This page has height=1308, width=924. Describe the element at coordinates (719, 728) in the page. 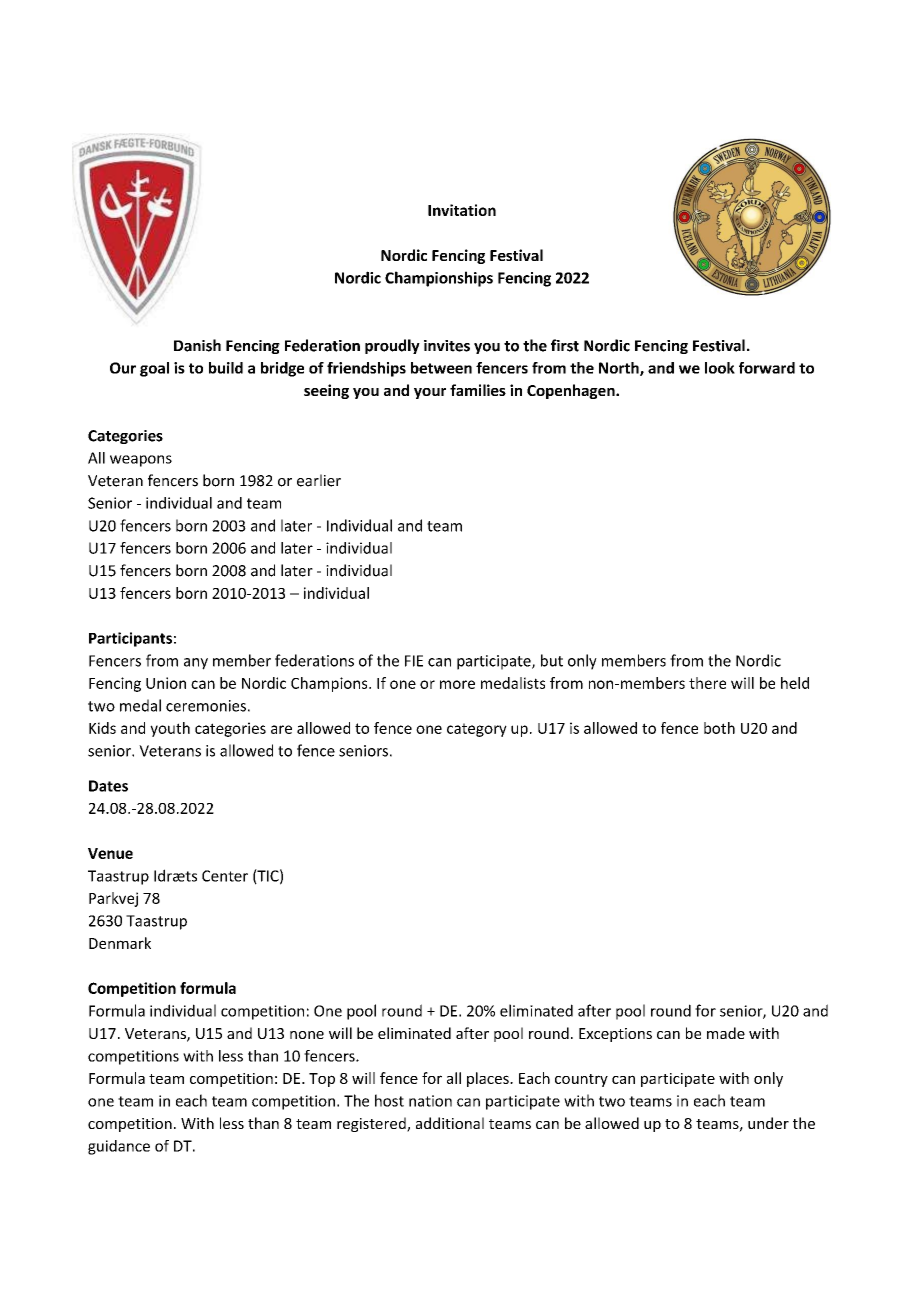

I see `both` at that location.
